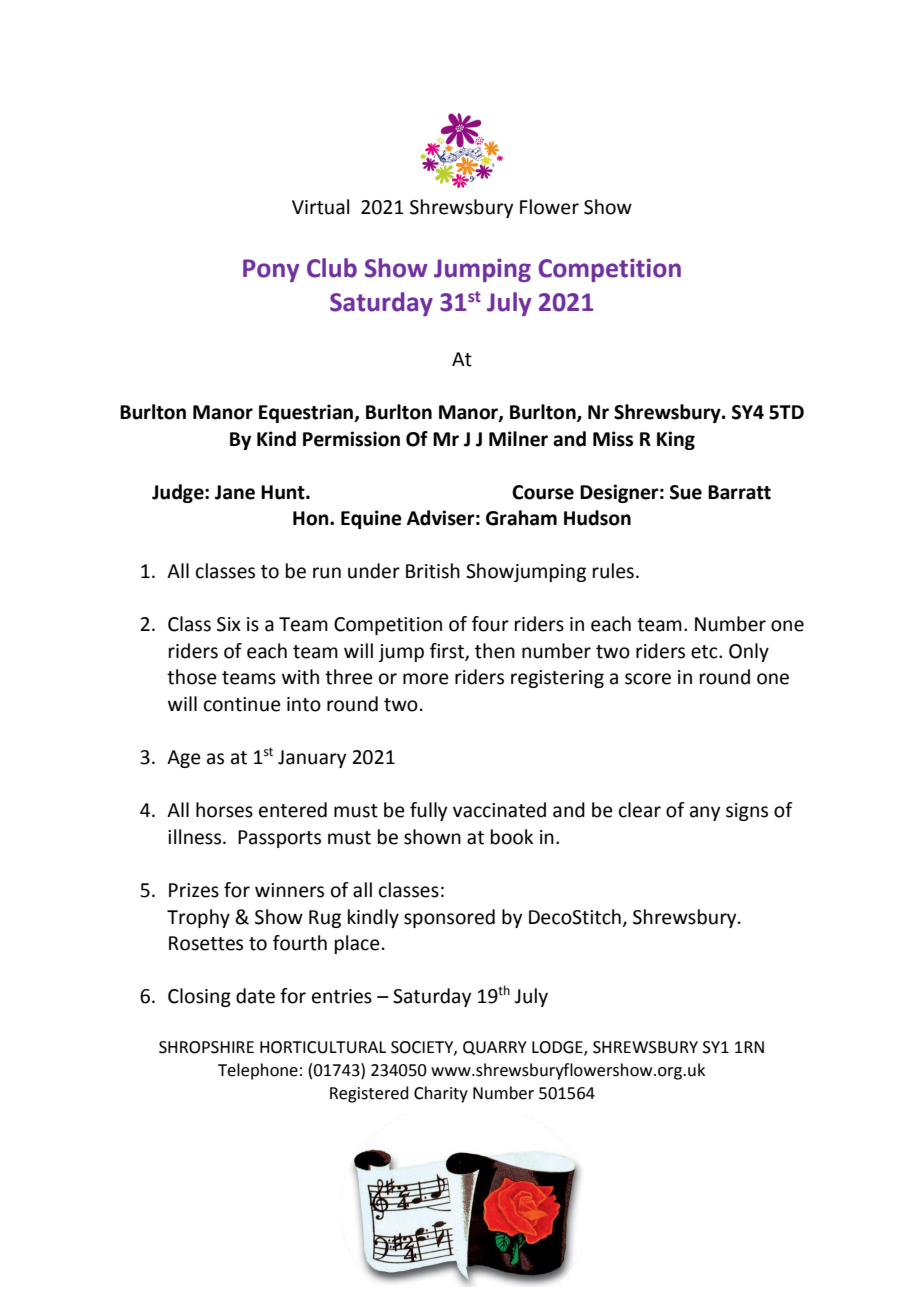 This image has width=924, height=1308. What do you see at coordinates (258, 1071) in the image?
I see `Telephone` at bounding box center [258, 1071].
